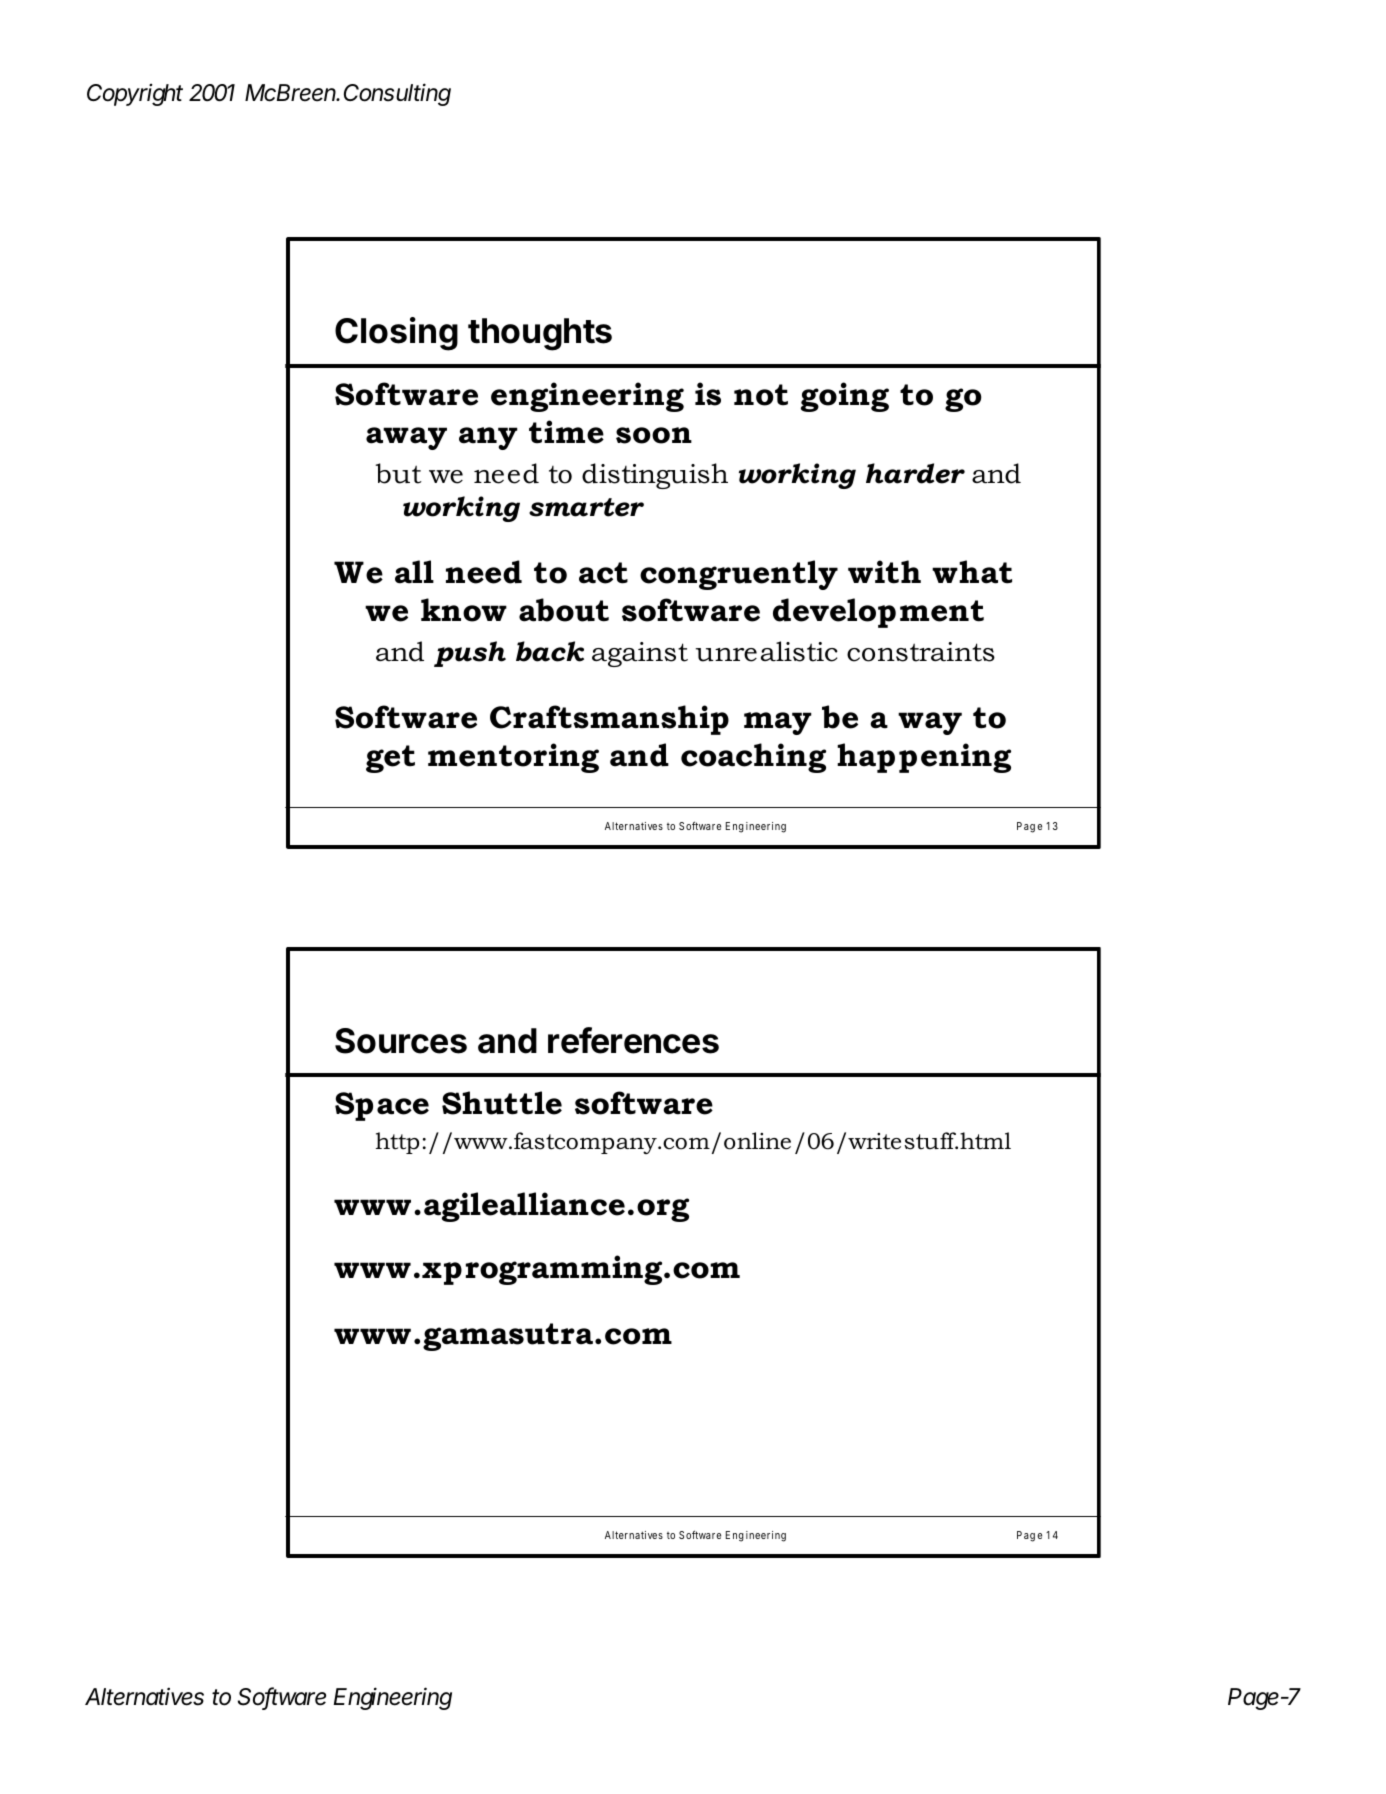 This page has width=1386, height=1794. Describe the element at coordinates (513, 758) in the page. I see `mentoring` at that location.
